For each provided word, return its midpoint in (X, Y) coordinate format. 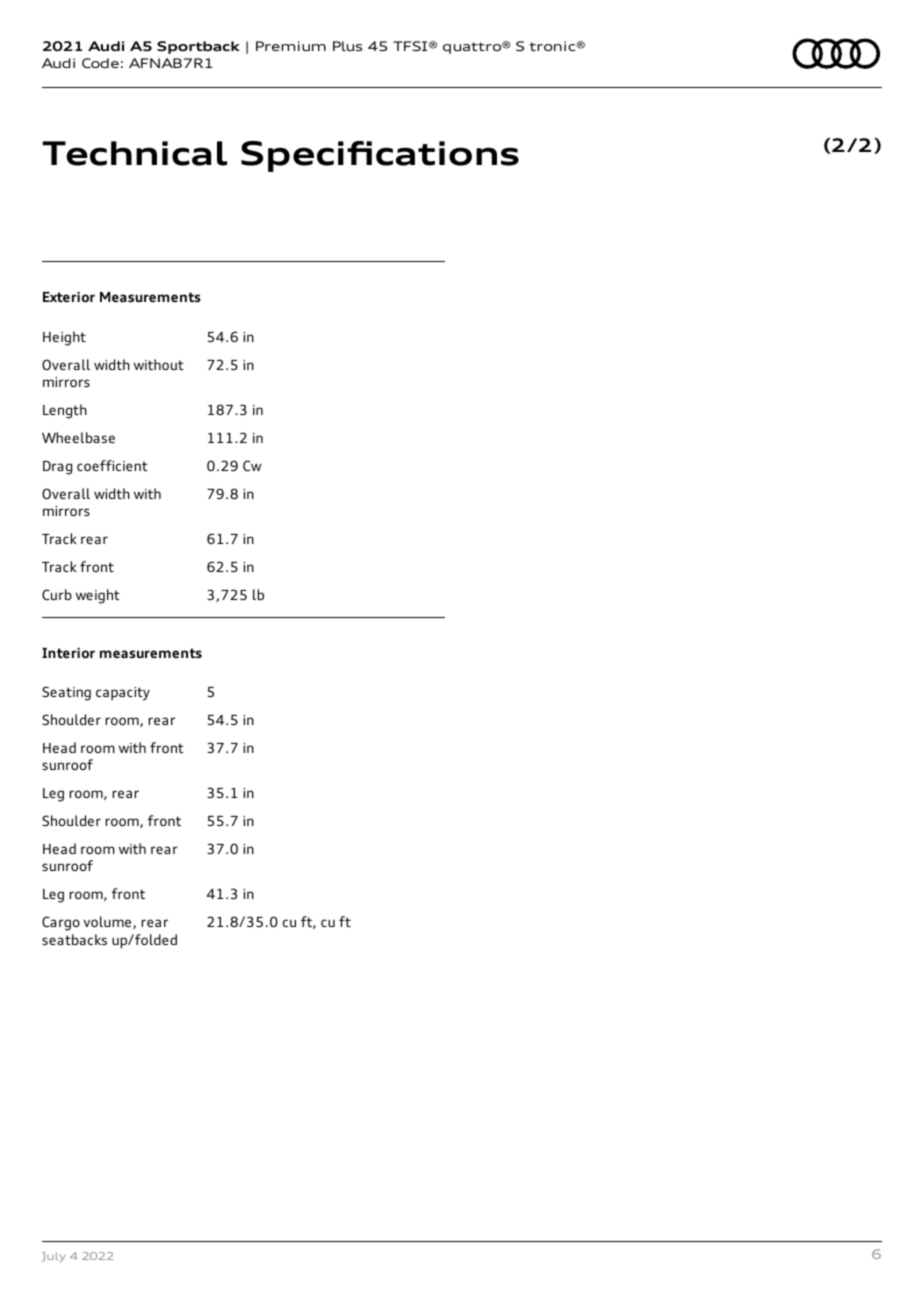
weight (98, 596)
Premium (291, 46)
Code (100, 63)
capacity (123, 694)
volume (109, 922)
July (53, 1257)
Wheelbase (78, 437)
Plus (347, 46)
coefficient (112, 465)
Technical (134, 153)
